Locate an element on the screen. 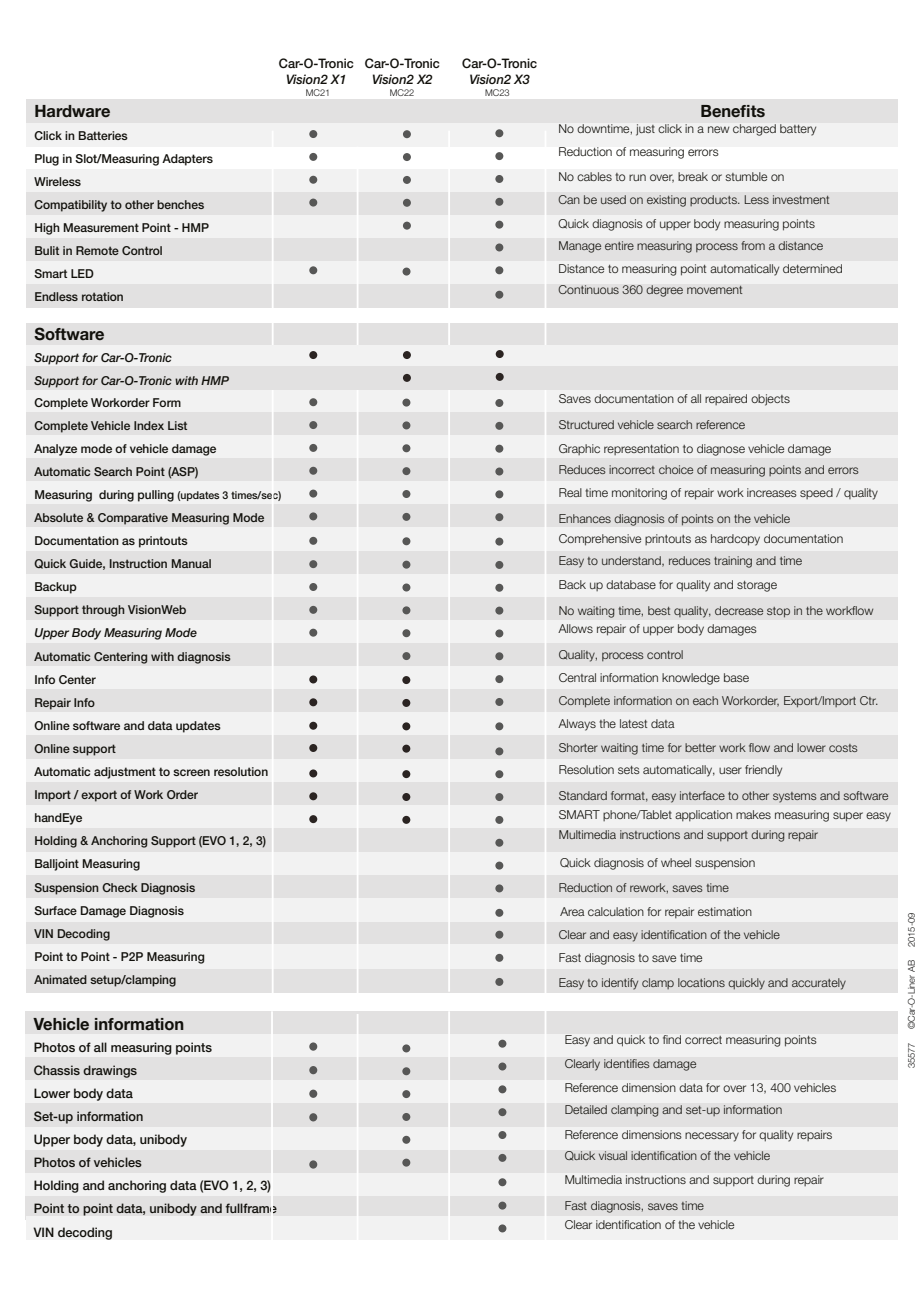 Image resolution: width=924 pixels, height=1308 pixels. charged is located at coordinates (754, 130).
